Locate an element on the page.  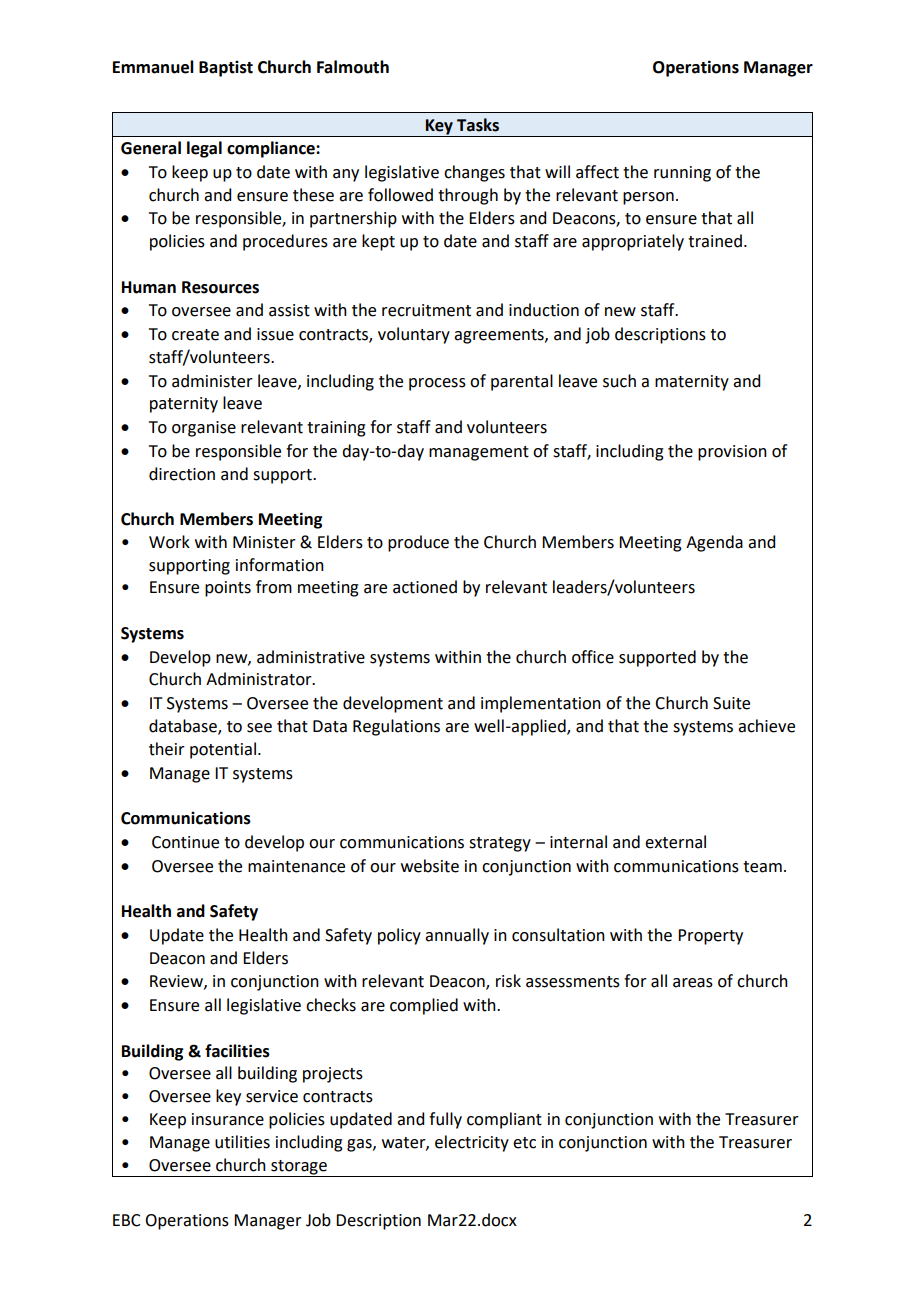
running is located at coordinates (682, 174).
